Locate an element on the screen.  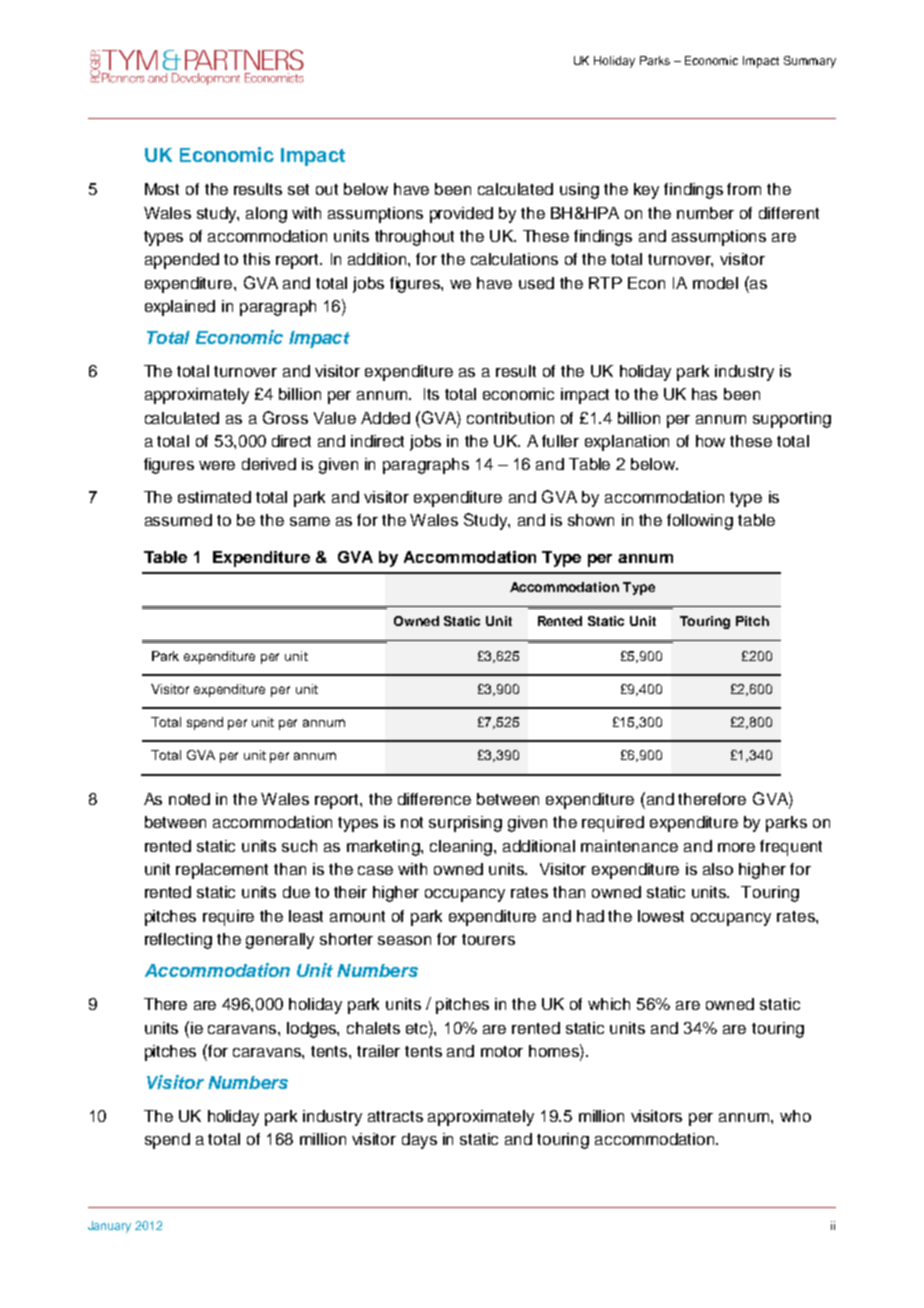
January is located at coordinates (109, 1227).
